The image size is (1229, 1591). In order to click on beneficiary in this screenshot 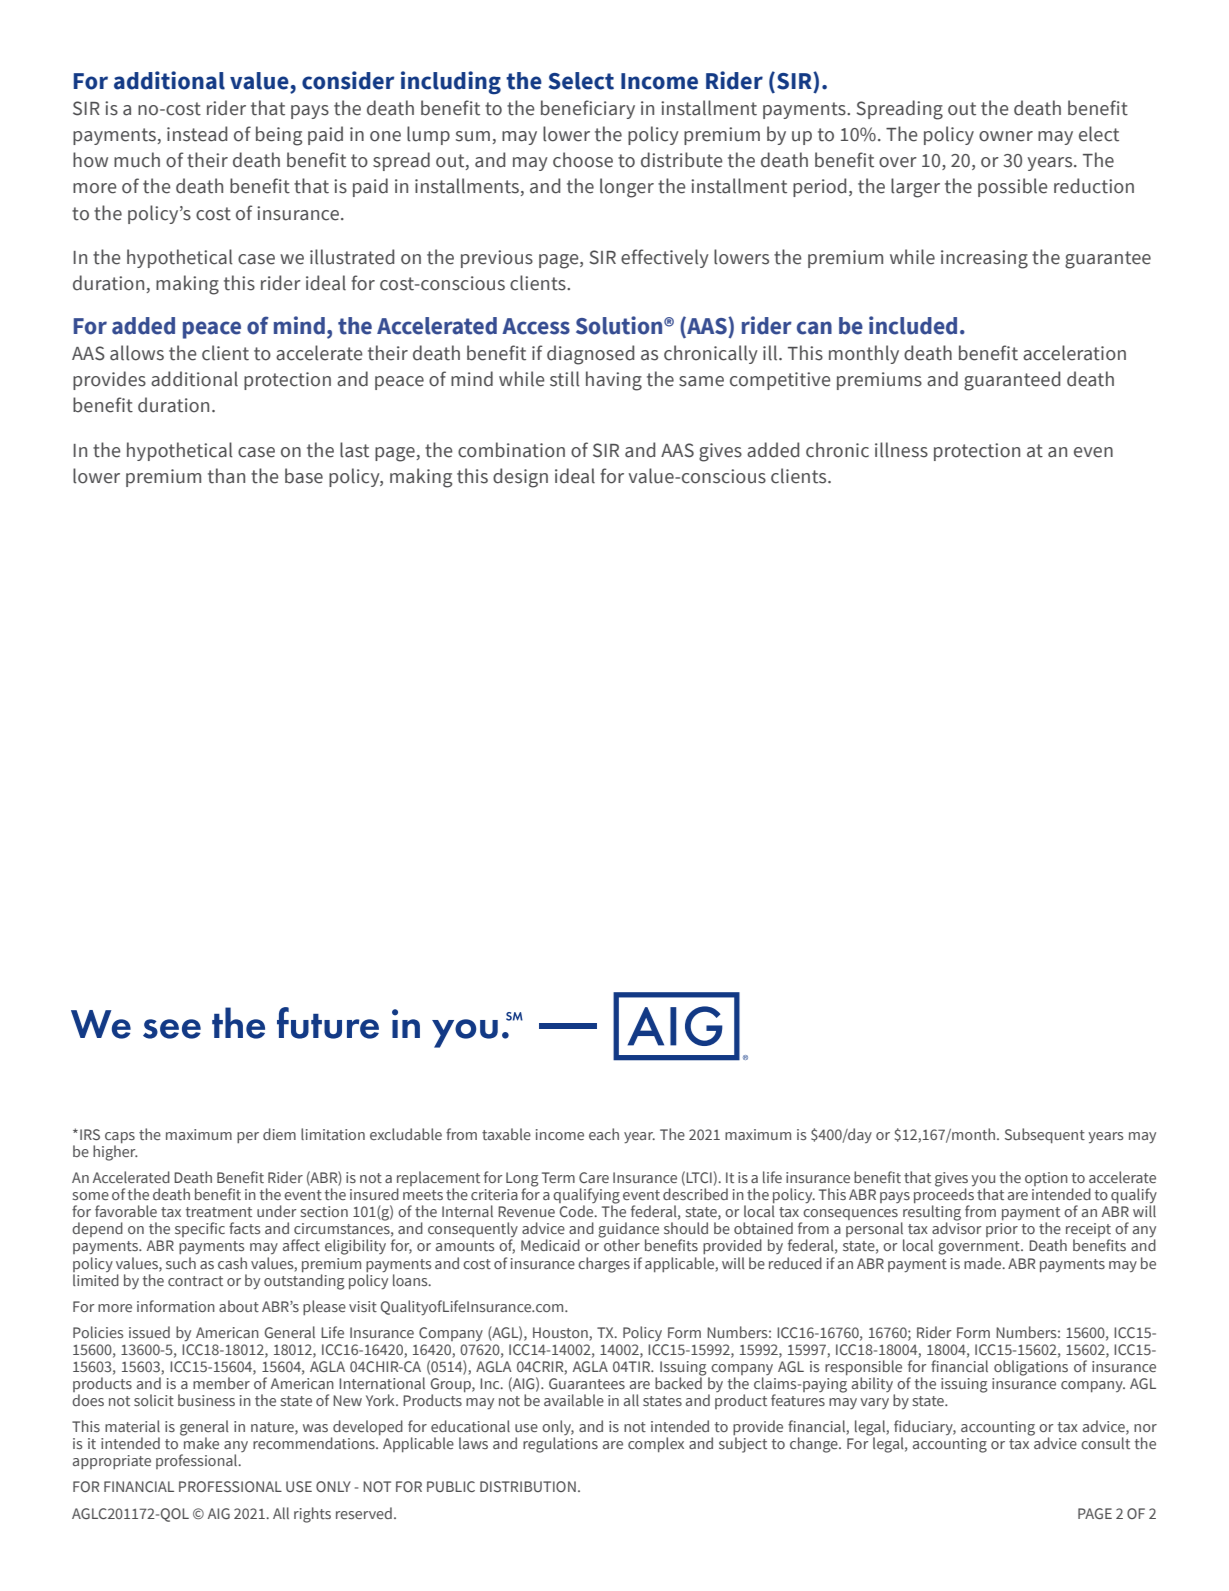, I will do `click(588, 109)`.
